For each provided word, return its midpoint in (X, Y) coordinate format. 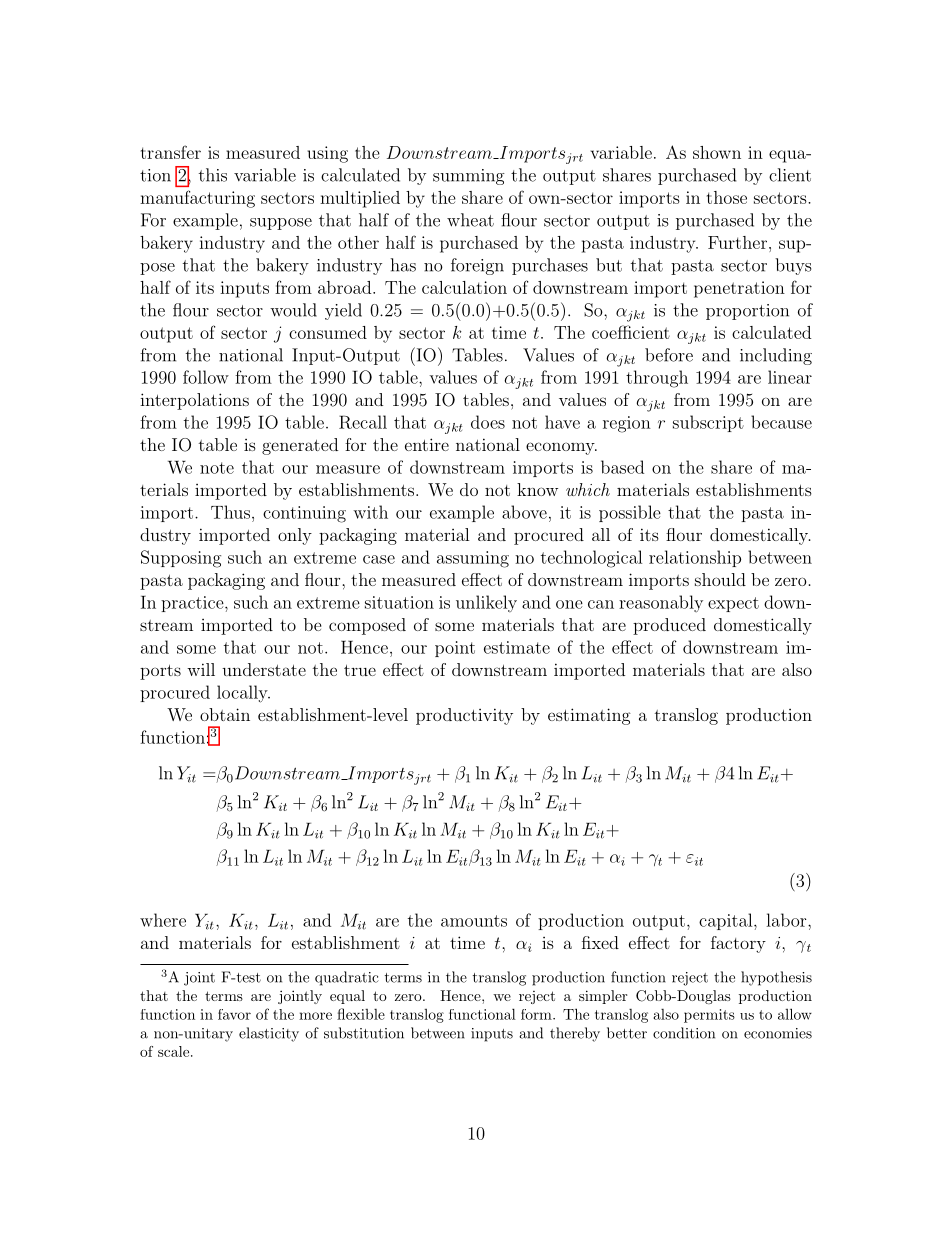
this (213, 175)
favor (234, 1014)
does (488, 422)
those (727, 197)
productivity (464, 716)
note (217, 468)
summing (469, 177)
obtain (225, 714)
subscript (708, 423)
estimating (589, 716)
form (537, 1014)
